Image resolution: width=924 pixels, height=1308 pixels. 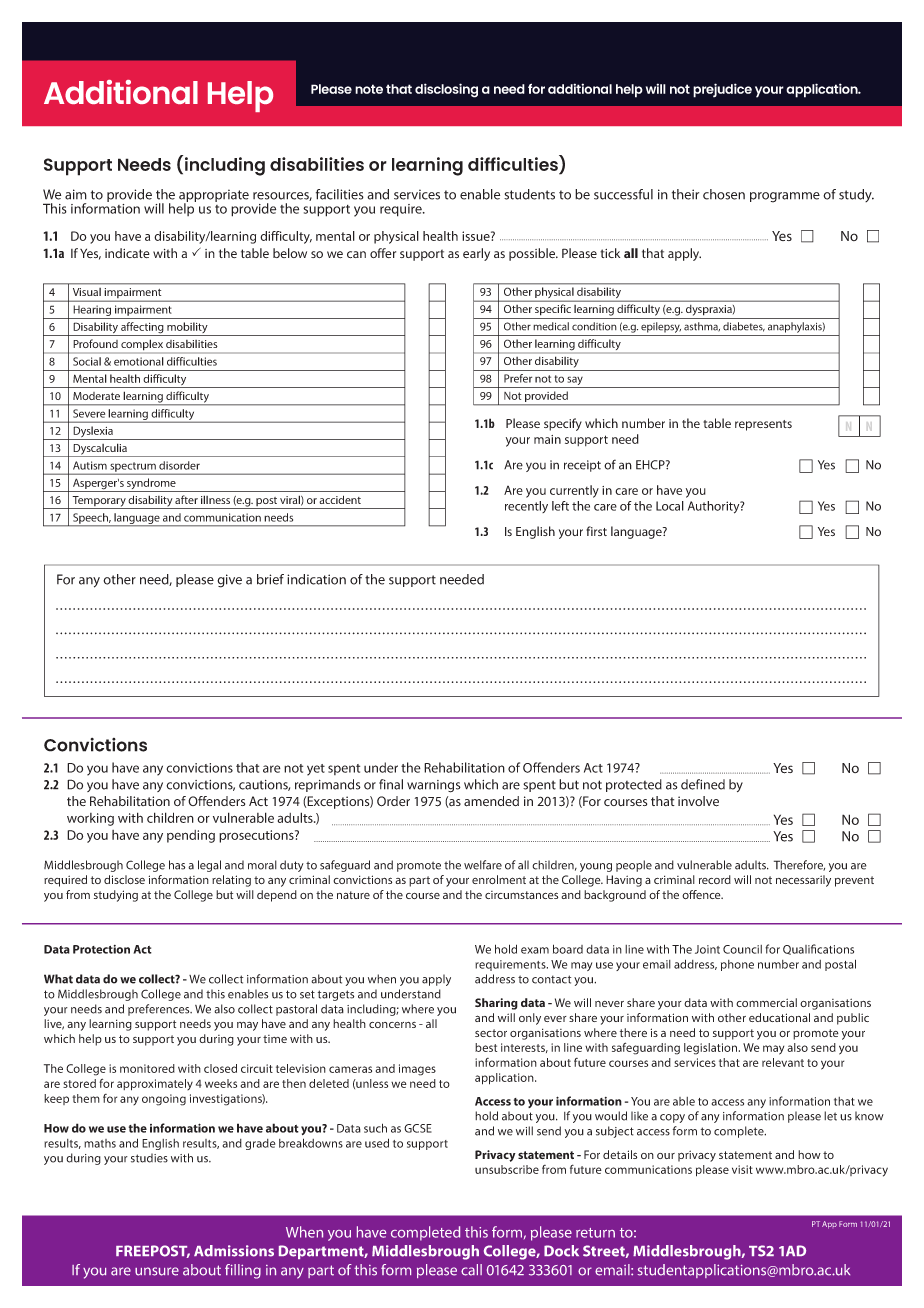 I want to click on welfare, so click(x=483, y=865).
